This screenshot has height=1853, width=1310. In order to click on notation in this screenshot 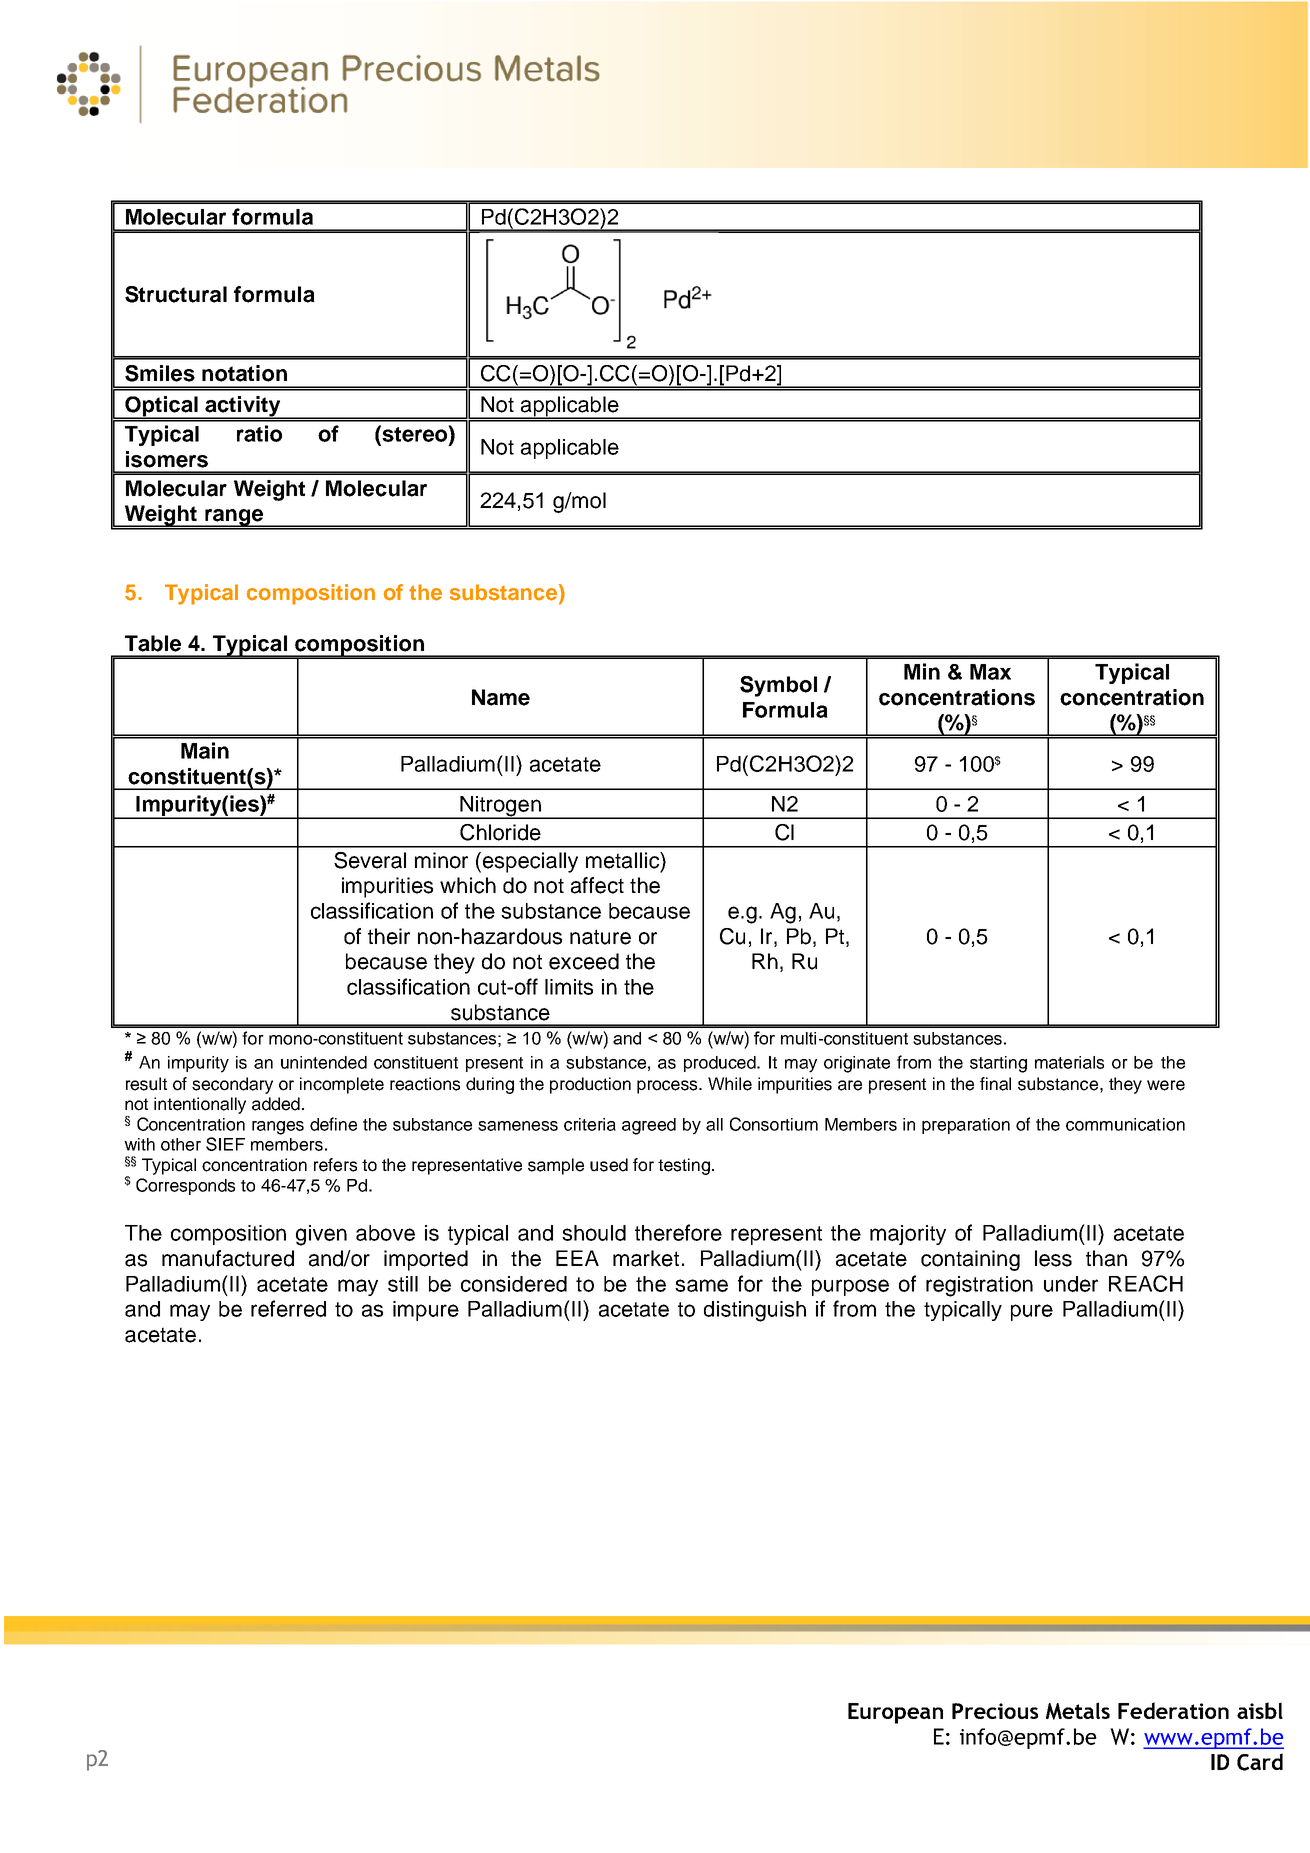, I will do `click(244, 373)`.
